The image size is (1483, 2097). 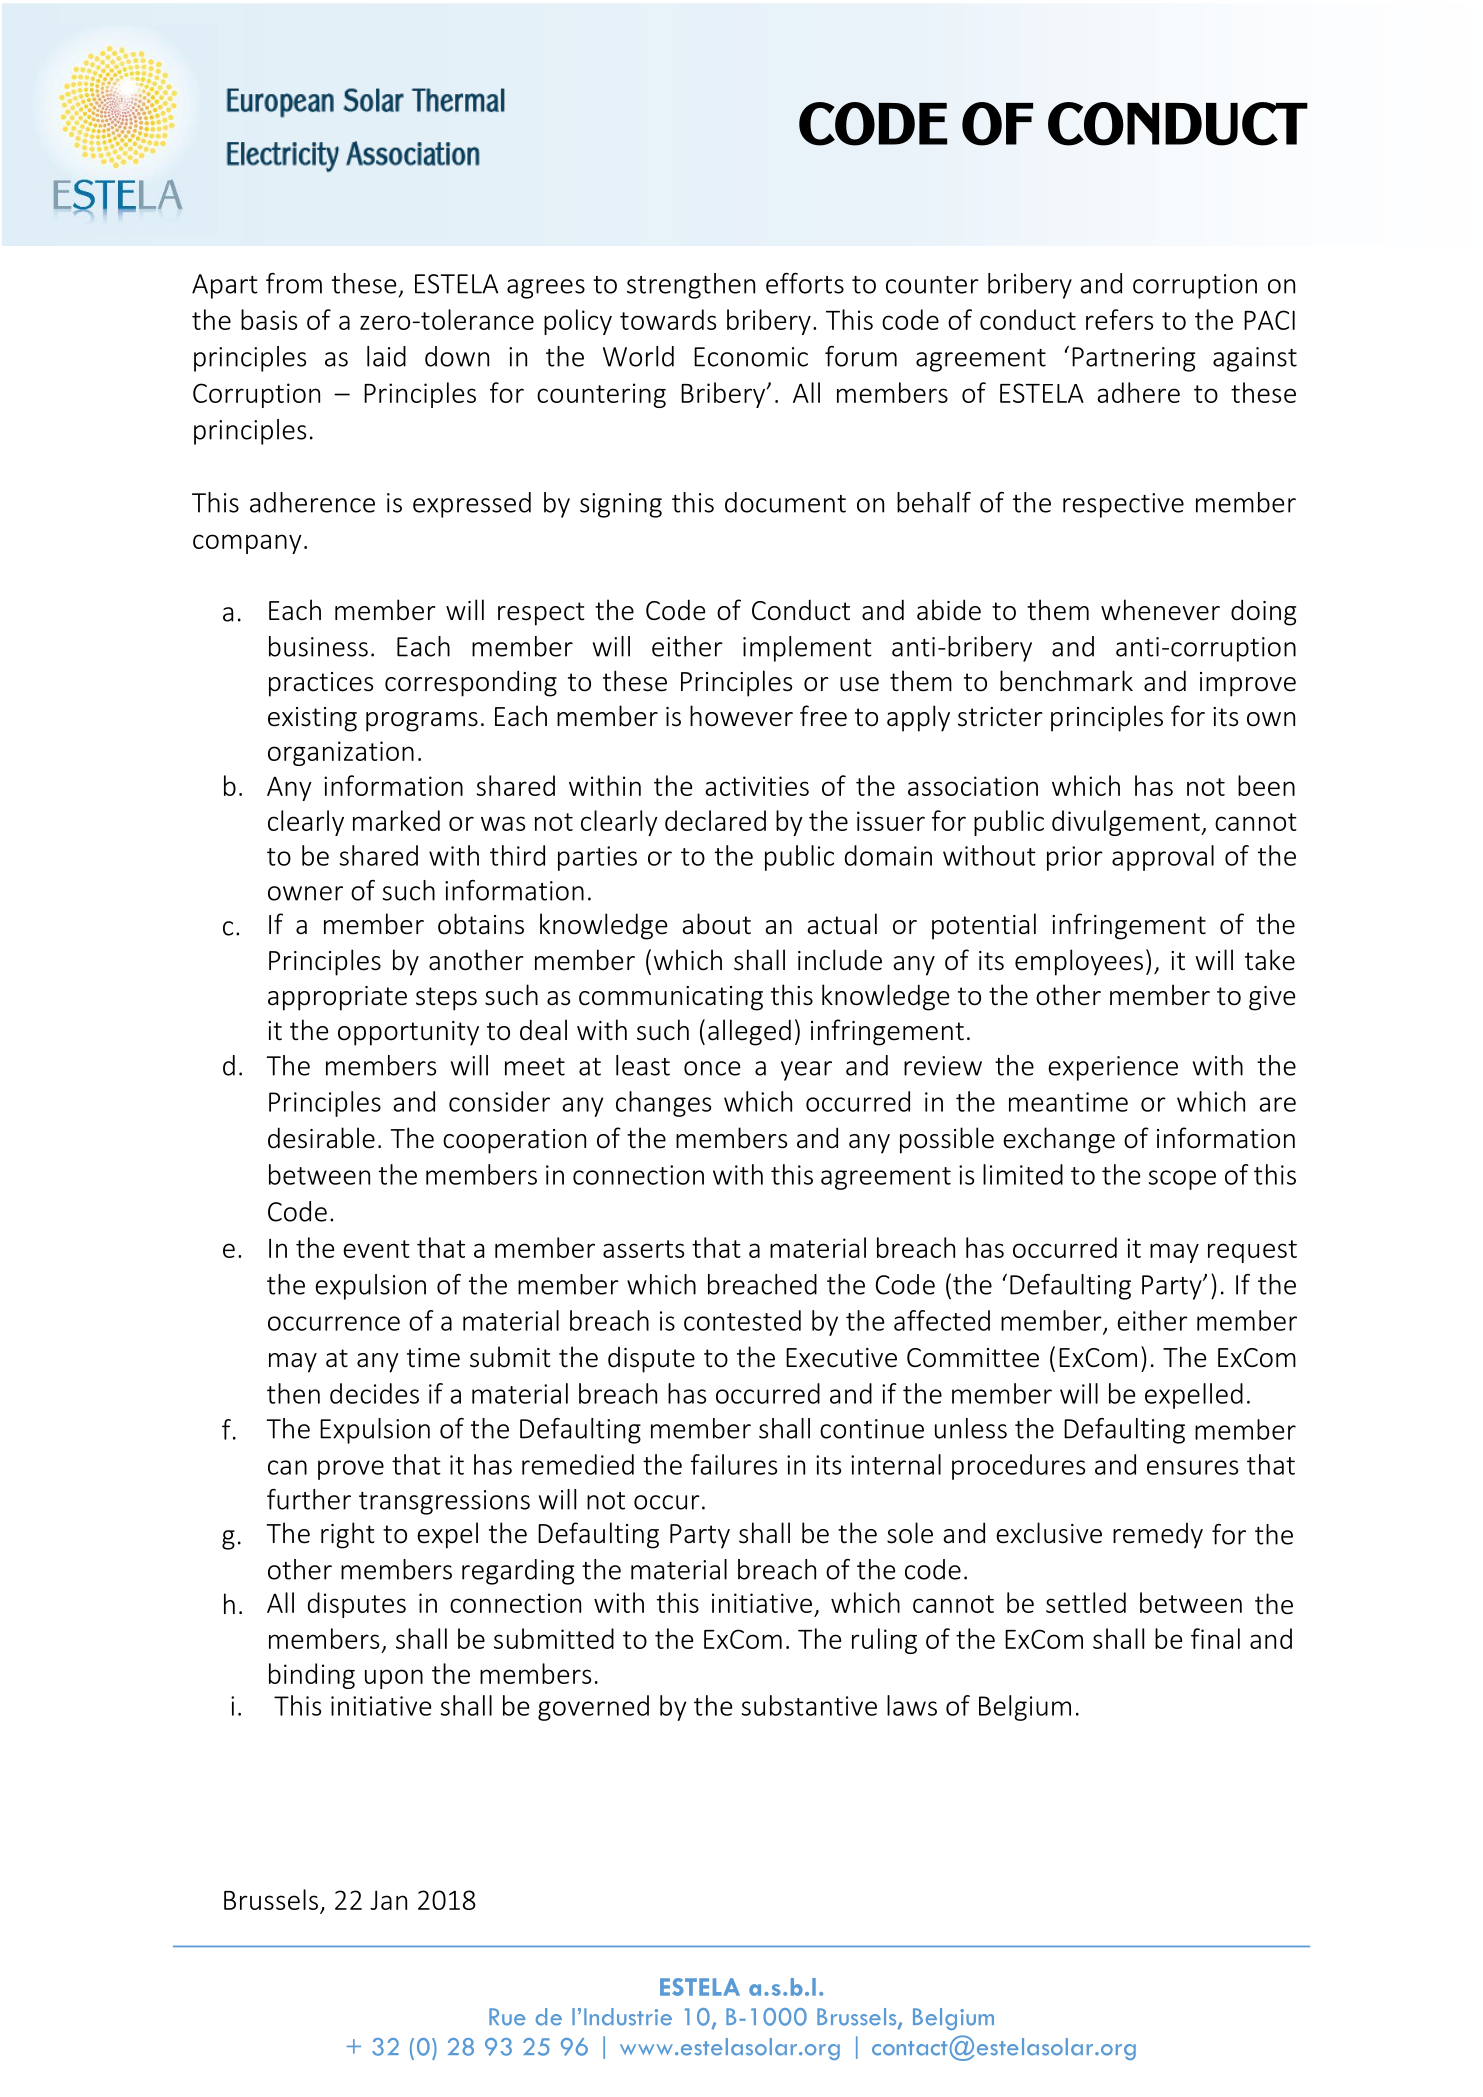 What do you see at coordinates (1133, 359) in the screenshot?
I see `Partnering` at bounding box center [1133, 359].
